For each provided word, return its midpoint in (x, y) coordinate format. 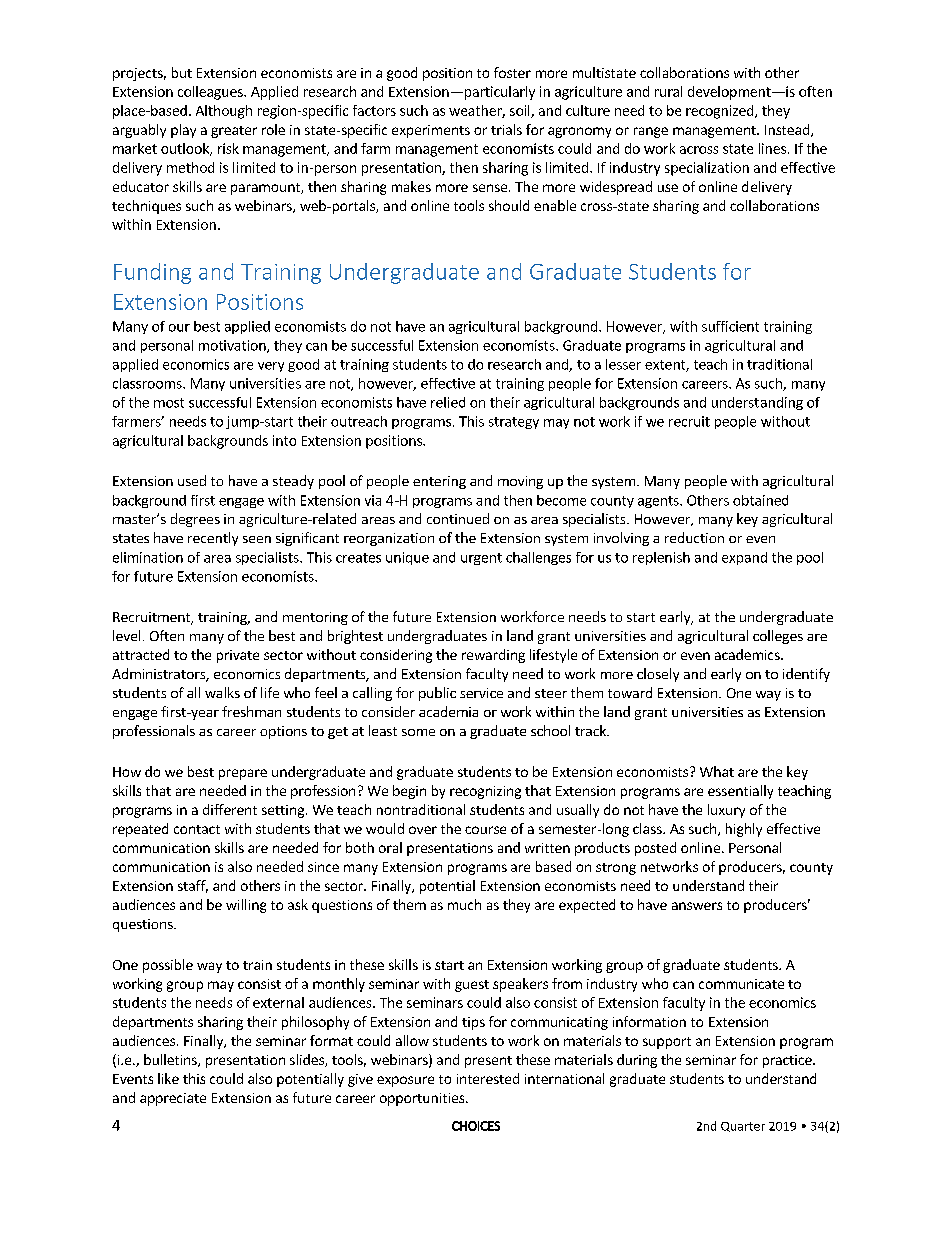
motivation (233, 346)
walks (222, 692)
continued (458, 518)
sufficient (730, 326)
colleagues (211, 93)
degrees (195, 520)
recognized (721, 112)
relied (448, 402)
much (464, 904)
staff (193, 886)
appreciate (173, 1099)
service (481, 693)
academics (748, 654)
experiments (431, 131)
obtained (760, 500)
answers (697, 906)
